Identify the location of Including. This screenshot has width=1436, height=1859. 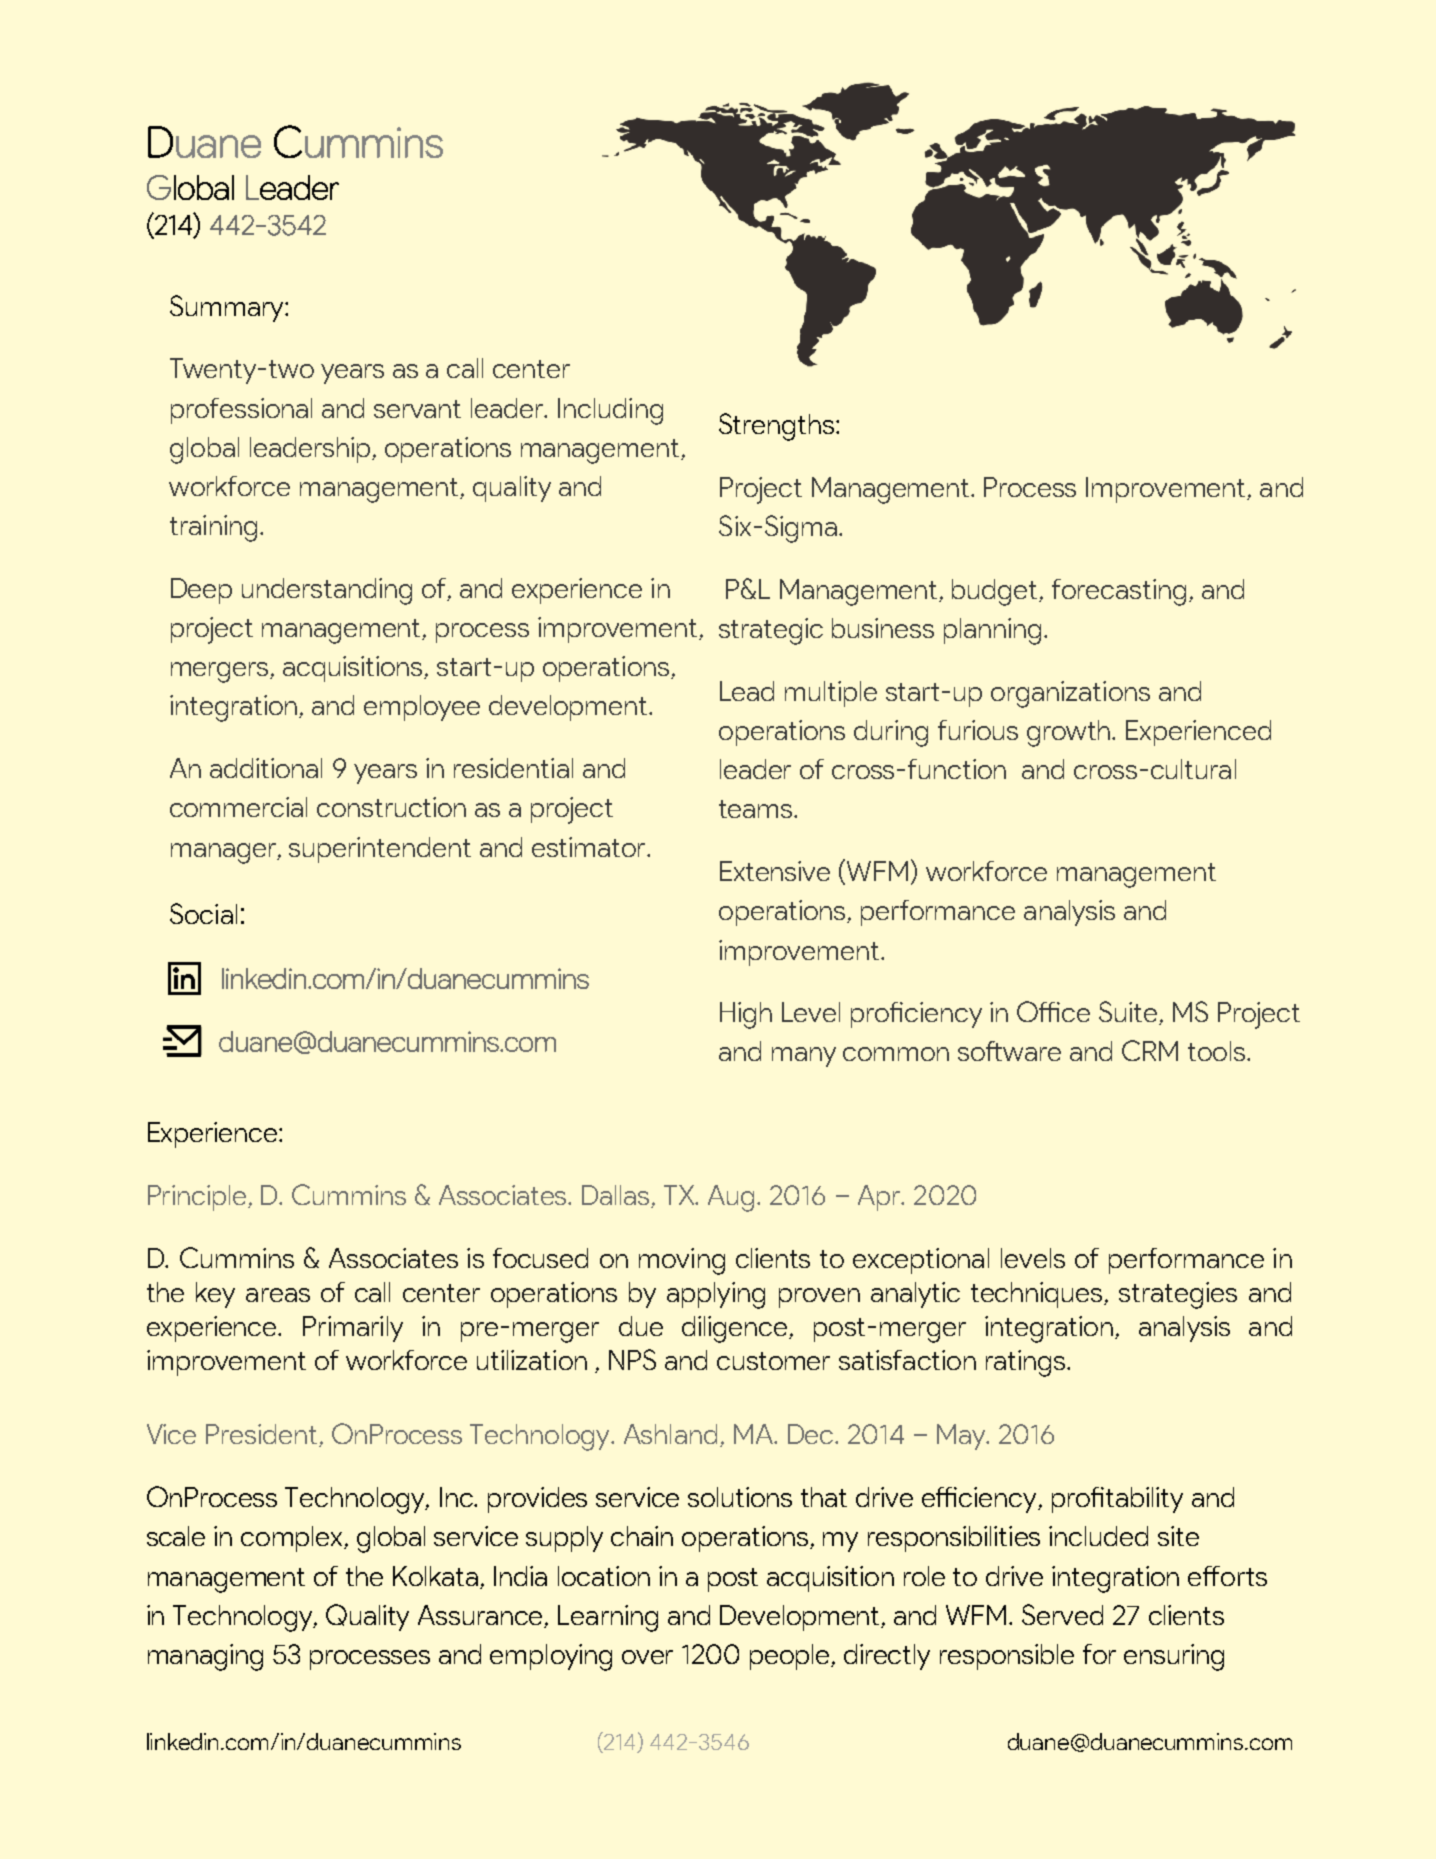
(610, 411).
